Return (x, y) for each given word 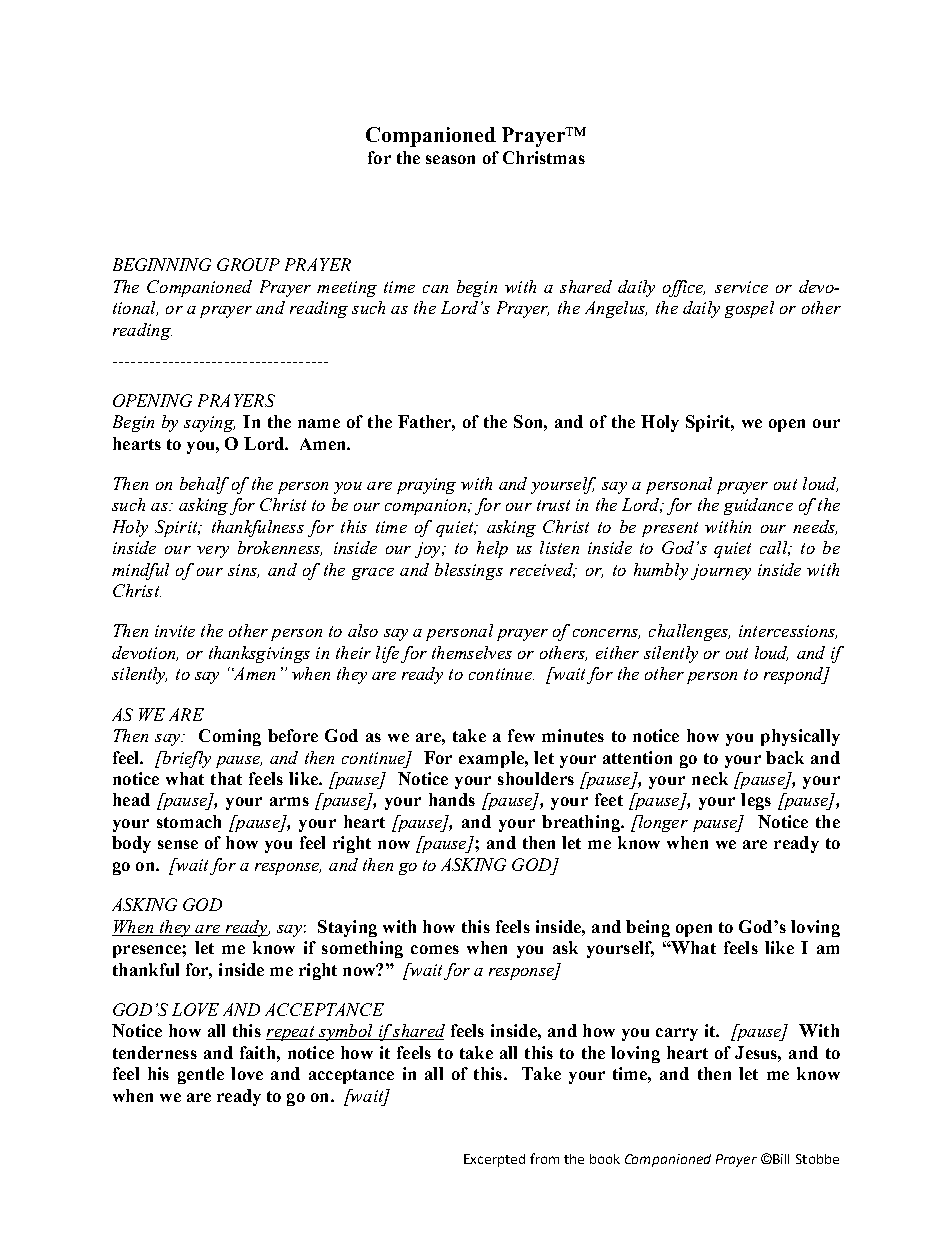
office (684, 288)
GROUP (248, 264)
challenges (689, 632)
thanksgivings (259, 654)
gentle (201, 1075)
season (450, 159)
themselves (472, 652)
